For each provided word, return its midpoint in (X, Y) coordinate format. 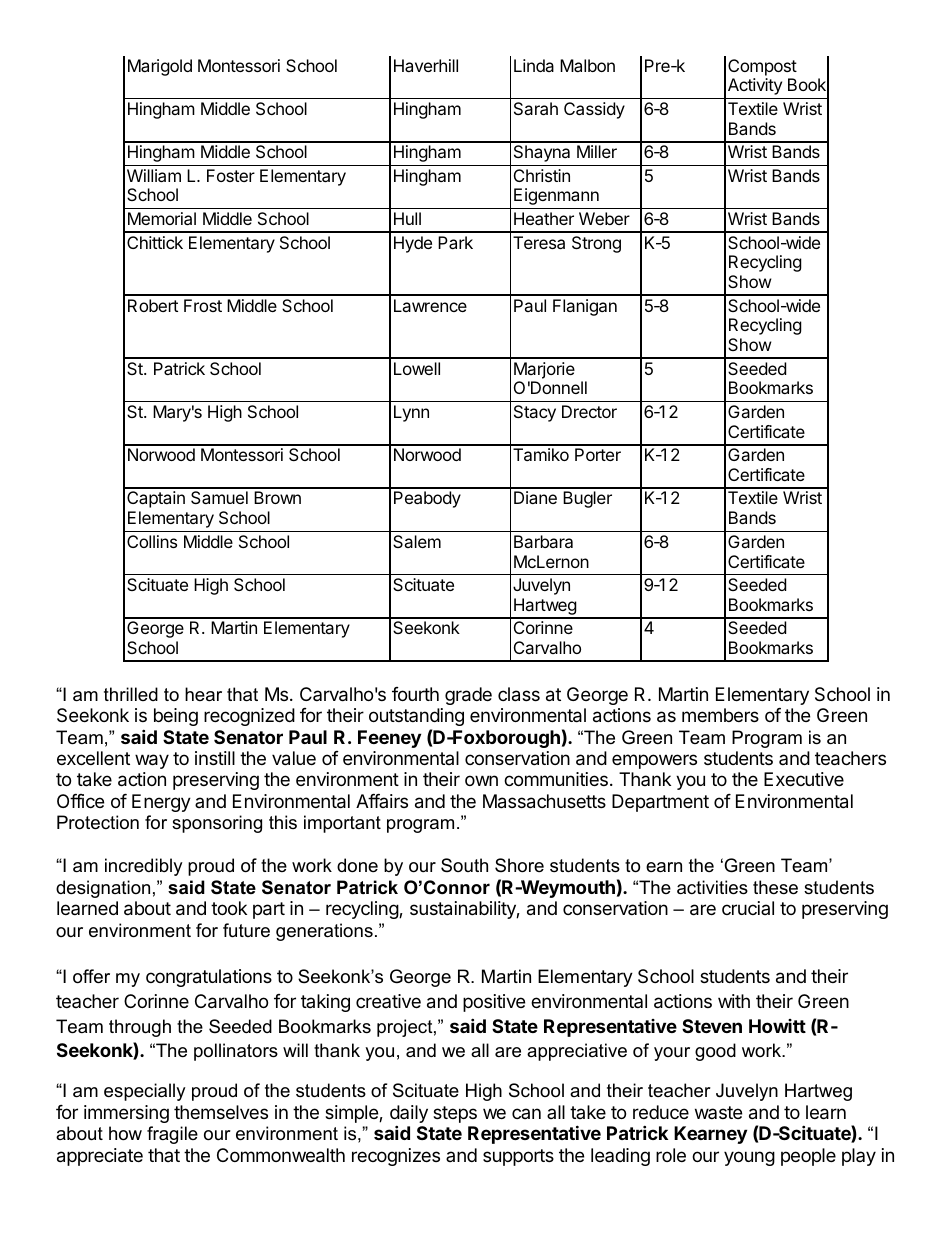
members (720, 715)
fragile (172, 1135)
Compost (762, 67)
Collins (152, 541)
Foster (231, 175)
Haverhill (426, 65)
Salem (417, 541)
